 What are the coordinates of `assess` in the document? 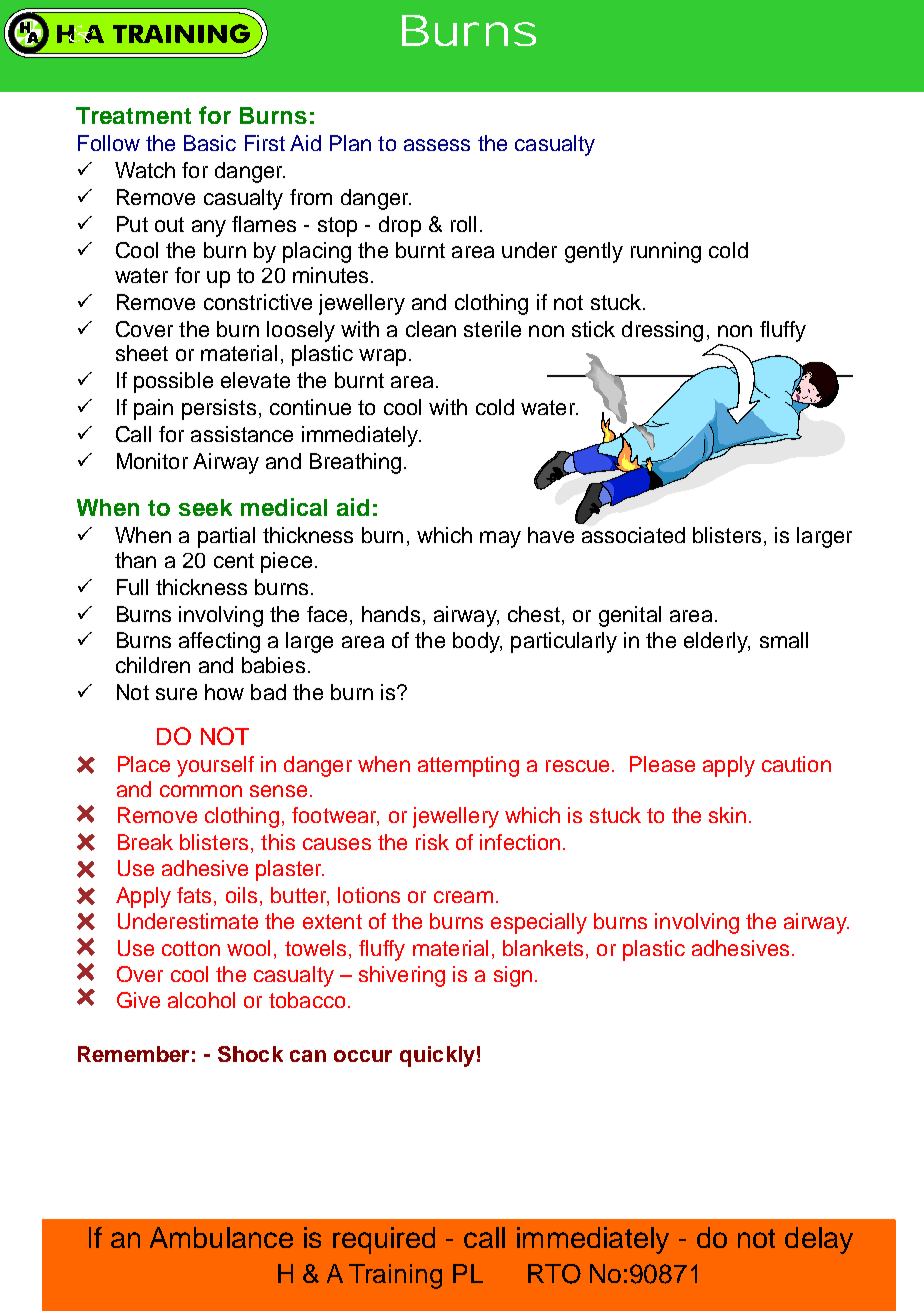 It's located at (437, 145).
